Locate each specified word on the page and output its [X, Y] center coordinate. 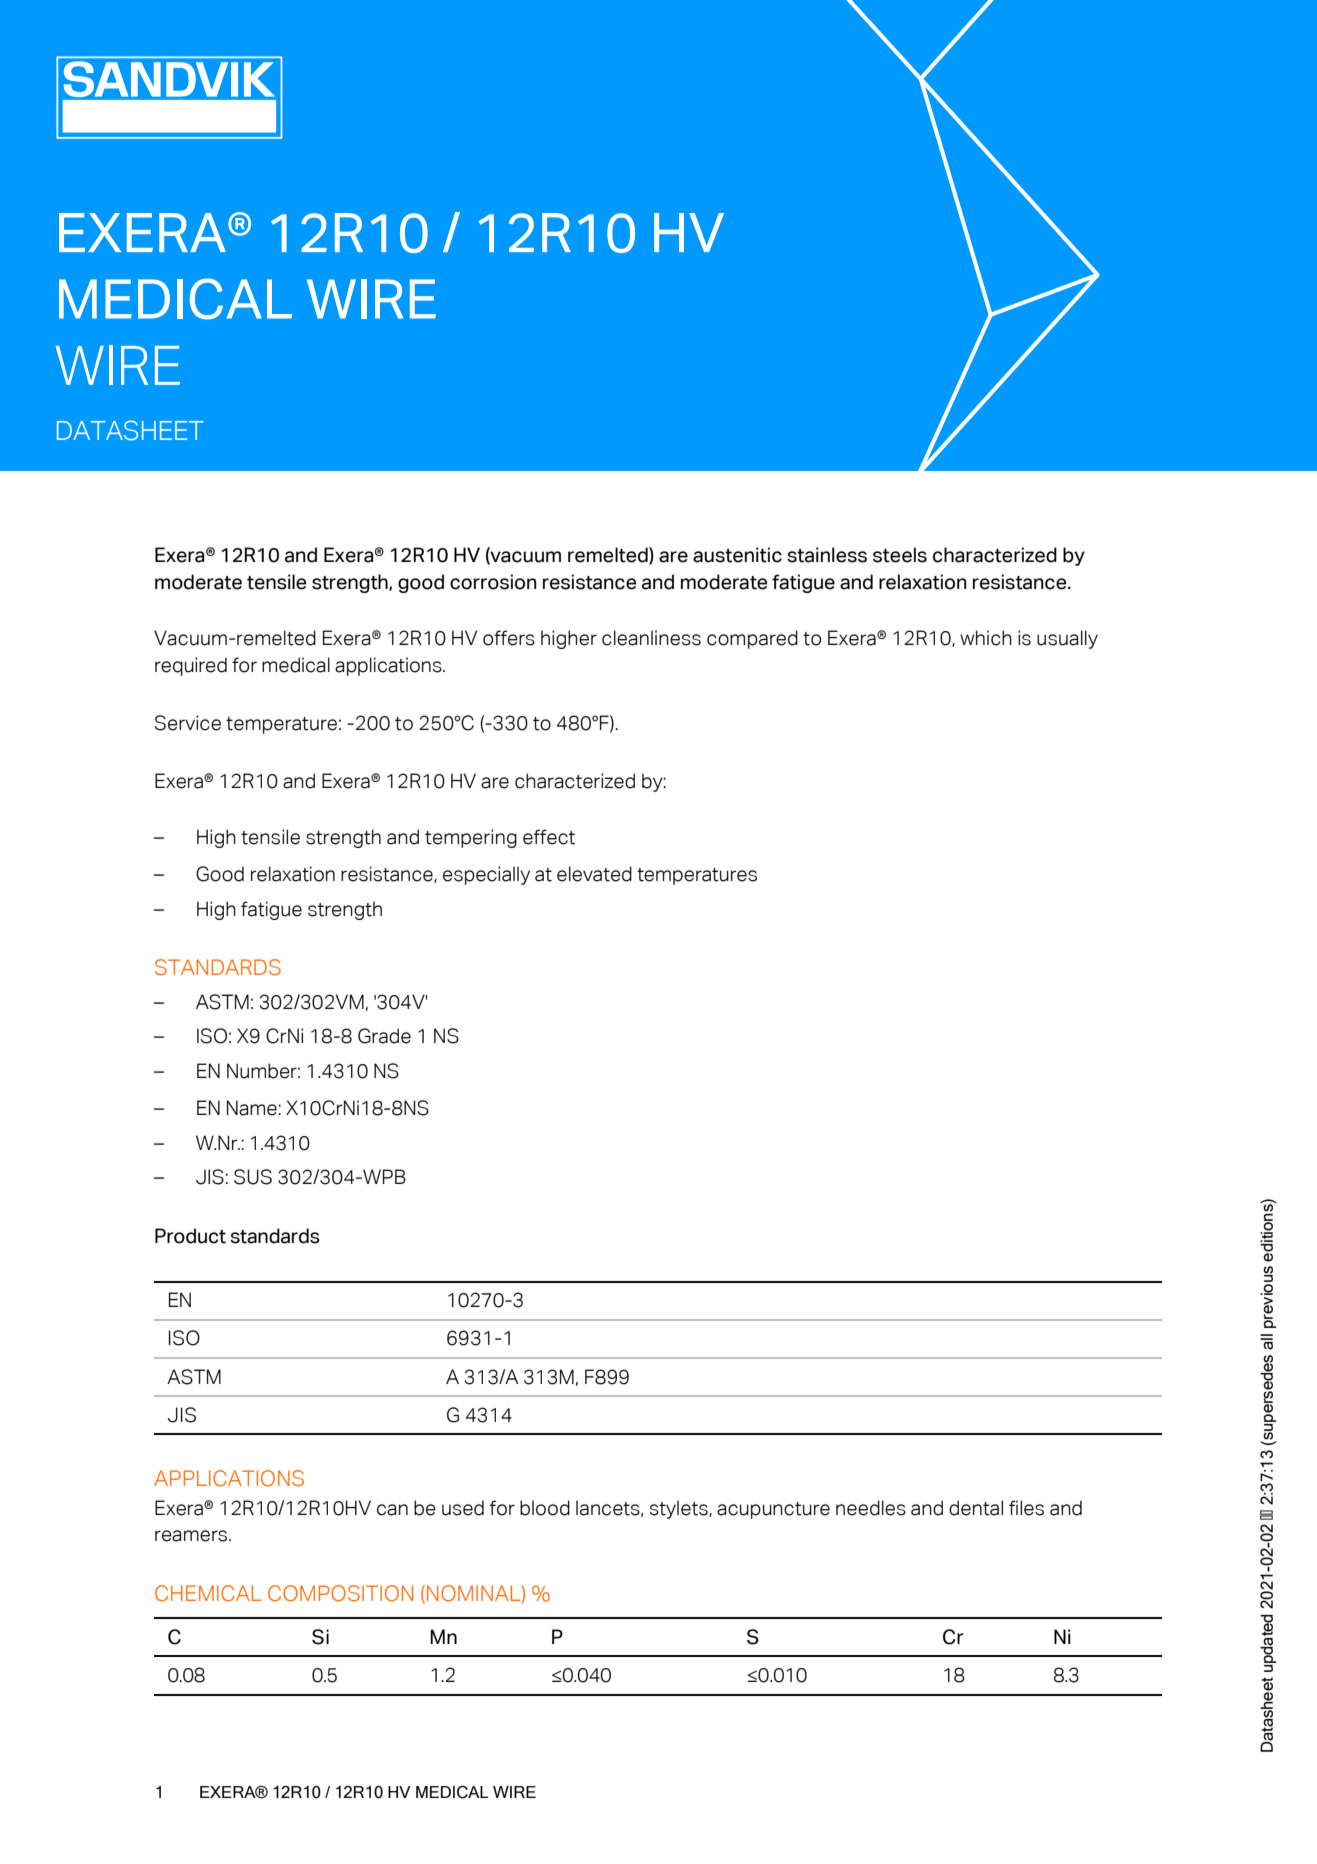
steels [900, 555]
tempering [471, 838]
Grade [384, 1036]
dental [976, 1508]
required [191, 666]
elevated [594, 874]
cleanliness [651, 638]
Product [190, 1236]
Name [253, 1108]
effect [549, 837]
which [986, 638]
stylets [680, 1509]
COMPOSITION [340, 1593]
